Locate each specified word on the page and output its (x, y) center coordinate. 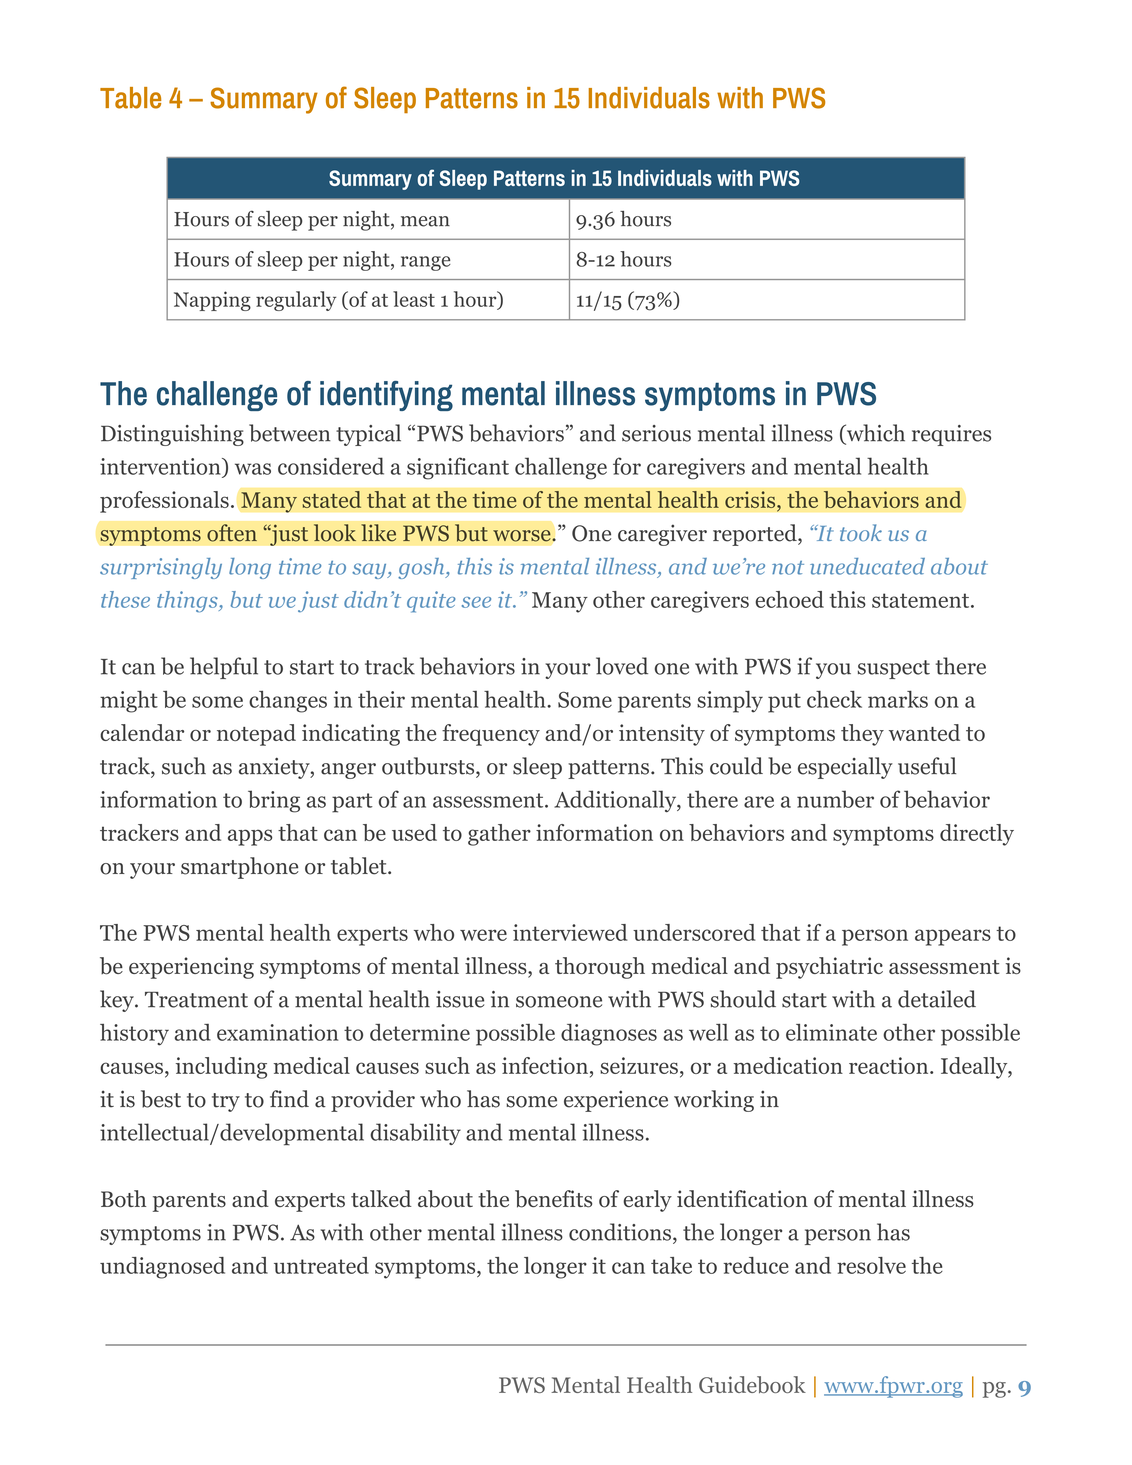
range (426, 263)
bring (274, 801)
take (671, 1265)
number (835, 799)
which (874, 434)
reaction (888, 1065)
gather (499, 835)
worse (523, 536)
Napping (212, 301)
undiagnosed (162, 1268)
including (221, 1068)
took (861, 532)
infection (545, 1065)
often (232, 533)
